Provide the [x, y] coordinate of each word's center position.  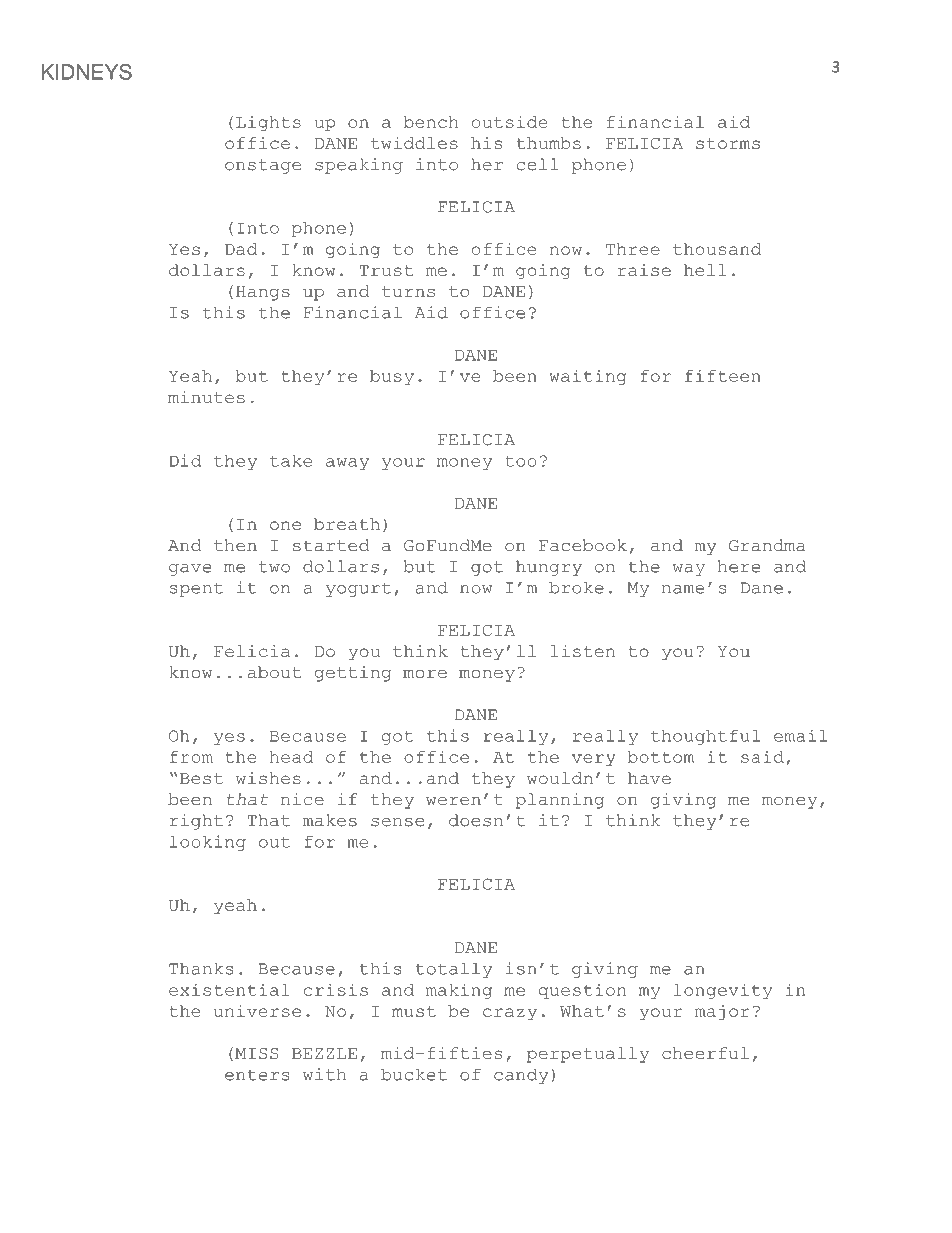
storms [728, 143]
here [739, 566]
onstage [263, 166]
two [274, 567]
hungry [549, 568]
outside [509, 122]
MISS [257, 1053]
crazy [510, 1014]
